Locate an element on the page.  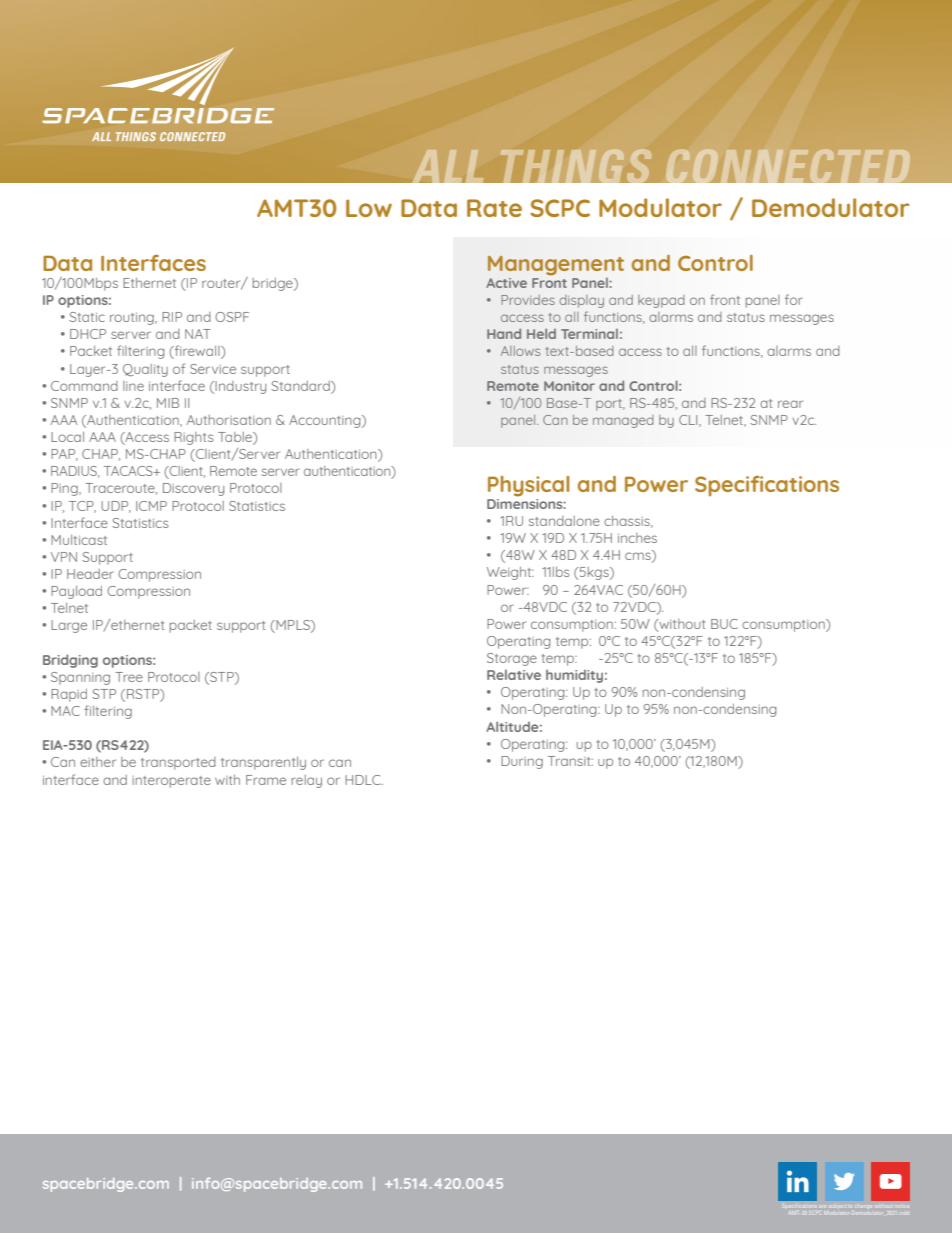
Transit is located at coordinates (570, 761).
